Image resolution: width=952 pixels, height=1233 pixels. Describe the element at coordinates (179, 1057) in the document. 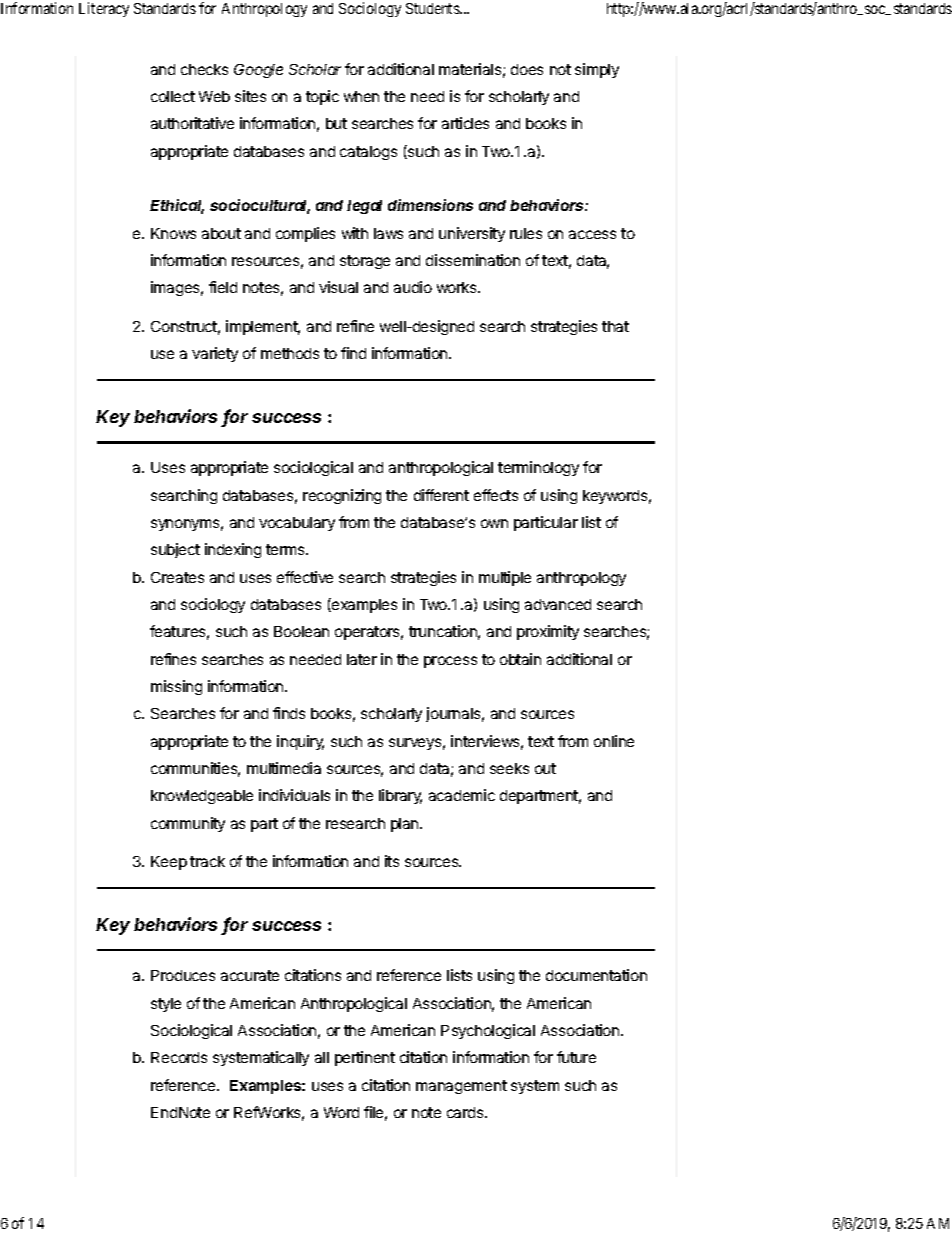

I see `Records` at that location.
